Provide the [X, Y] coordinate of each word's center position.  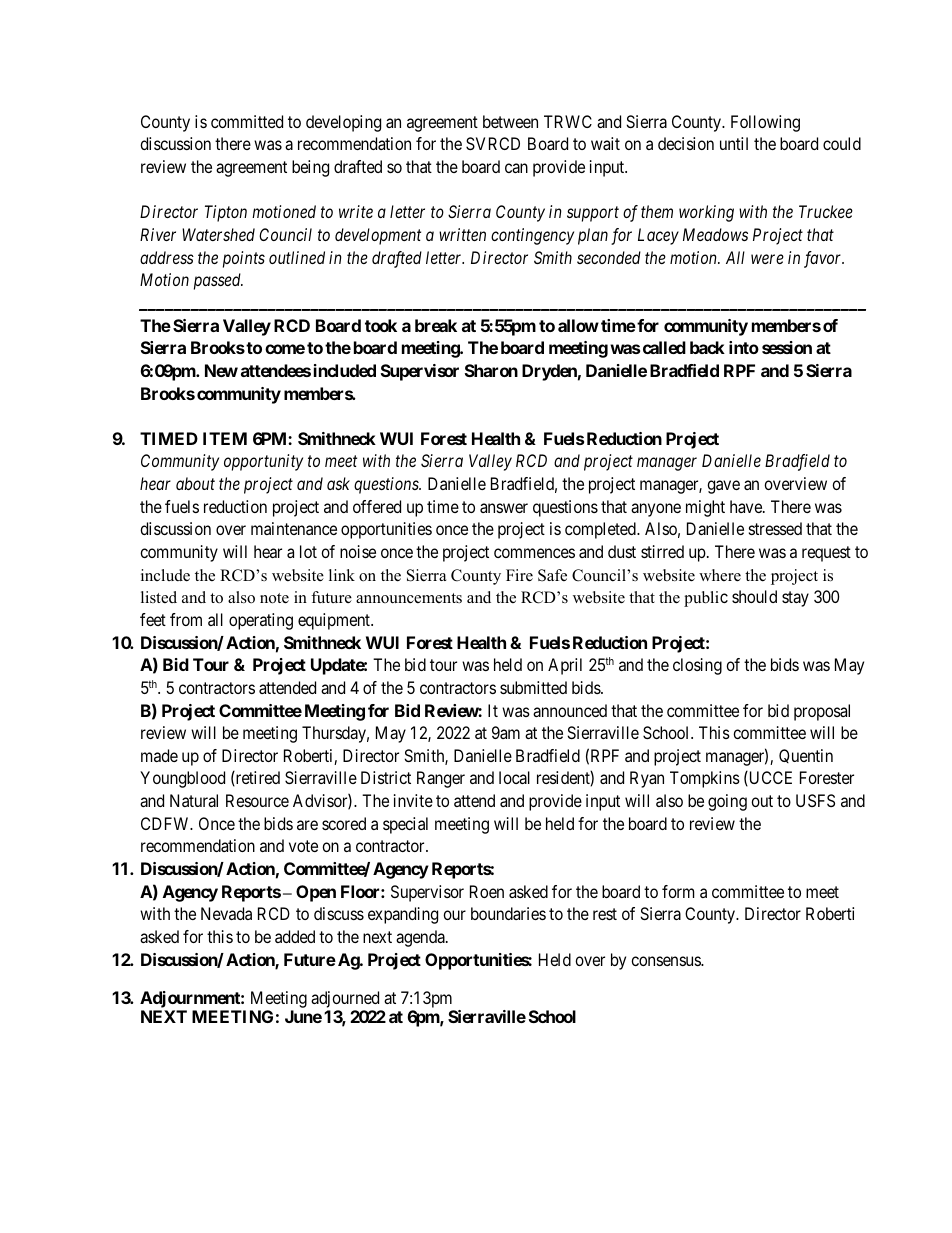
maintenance [294, 528]
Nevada [226, 913]
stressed [775, 528]
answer [504, 508]
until [734, 143]
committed [247, 121]
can [516, 168]
